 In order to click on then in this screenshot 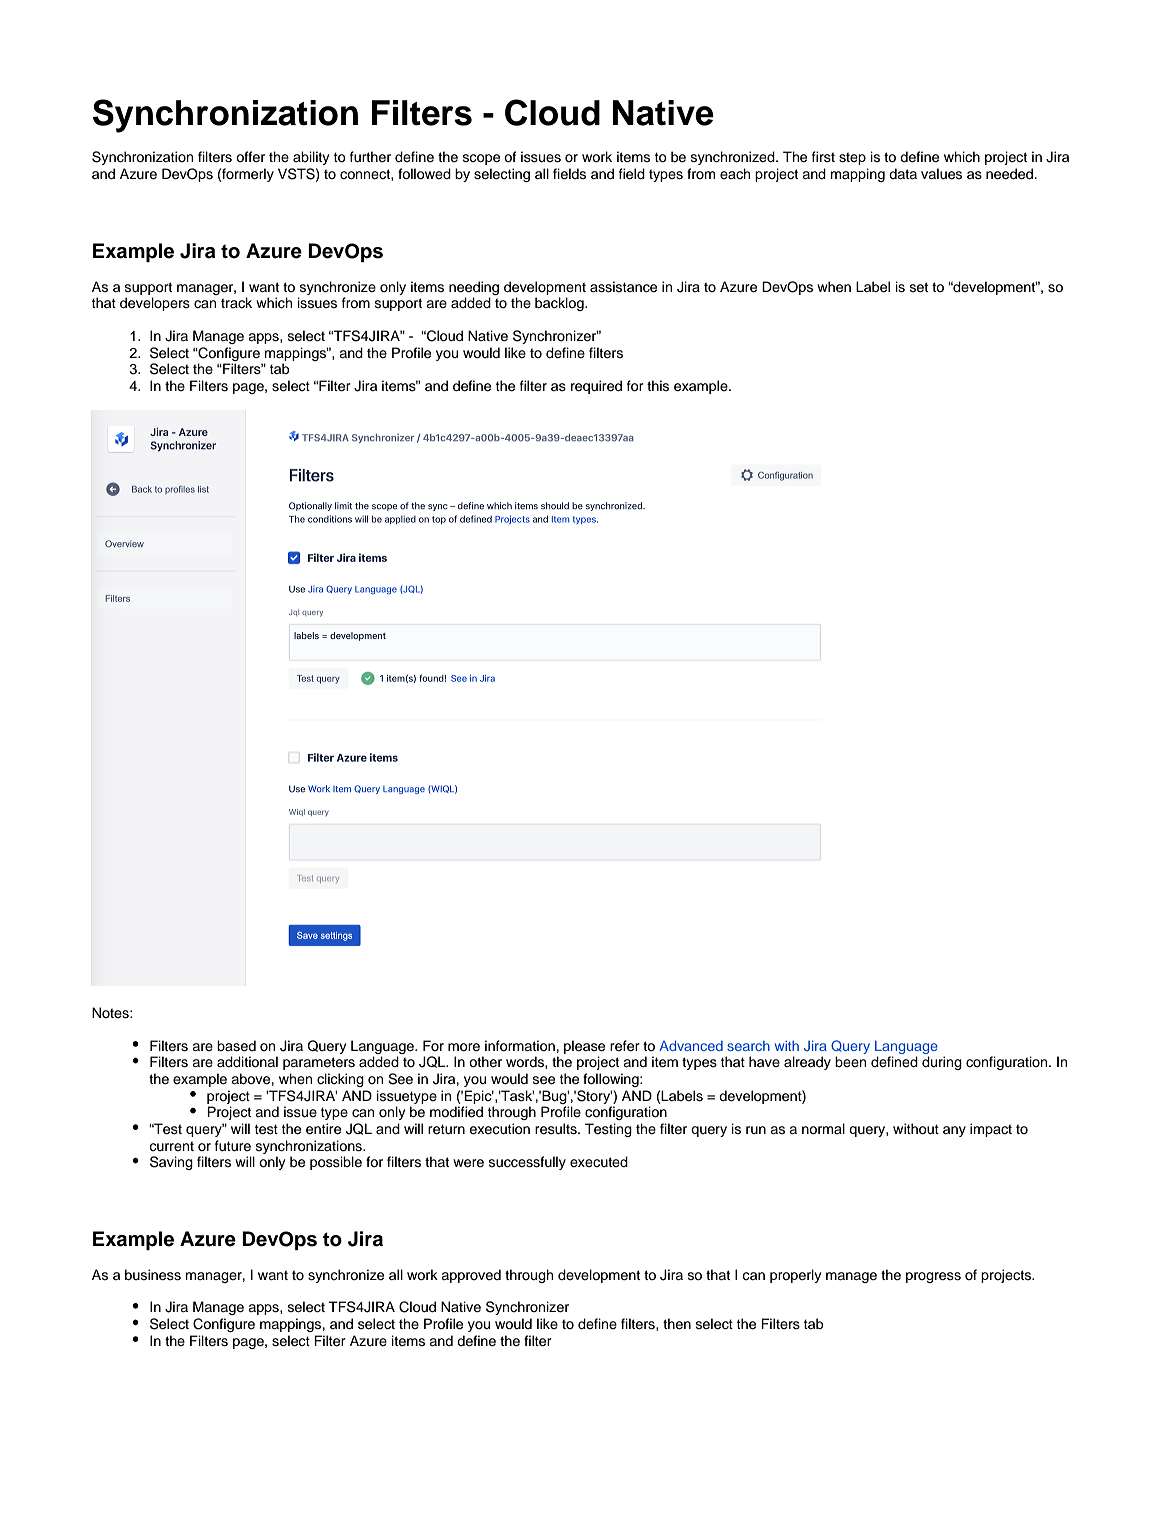, I will do `click(677, 1324)`.
